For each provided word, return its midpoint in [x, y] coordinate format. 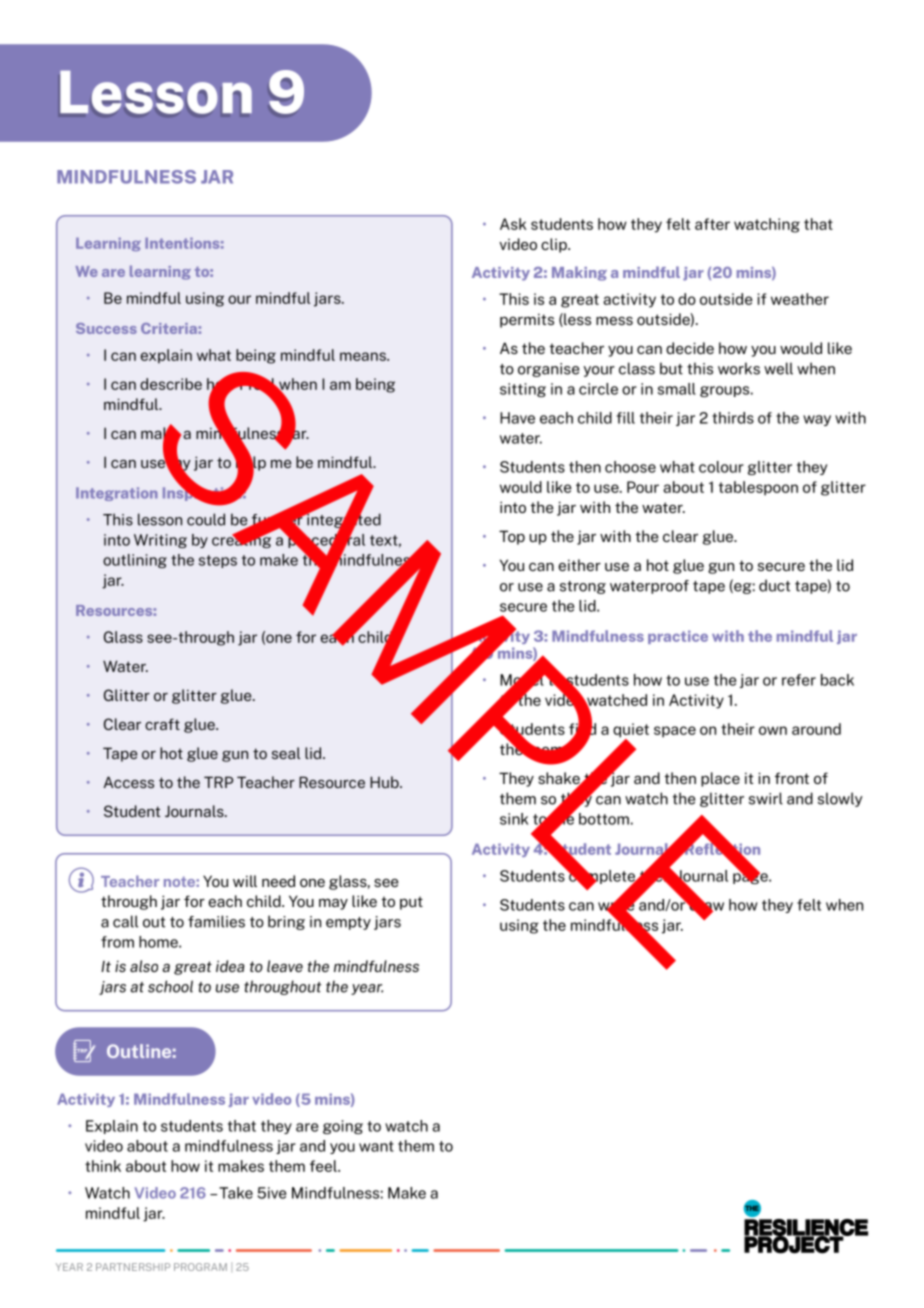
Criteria [169, 328]
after [712, 224]
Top [512, 537]
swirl [766, 798]
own [773, 730]
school [170, 986]
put [411, 903]
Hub [385, 782]
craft [162, 724]
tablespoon [758, 488]
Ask [513, 224]
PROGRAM [200, 1267]
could [206, 519]
